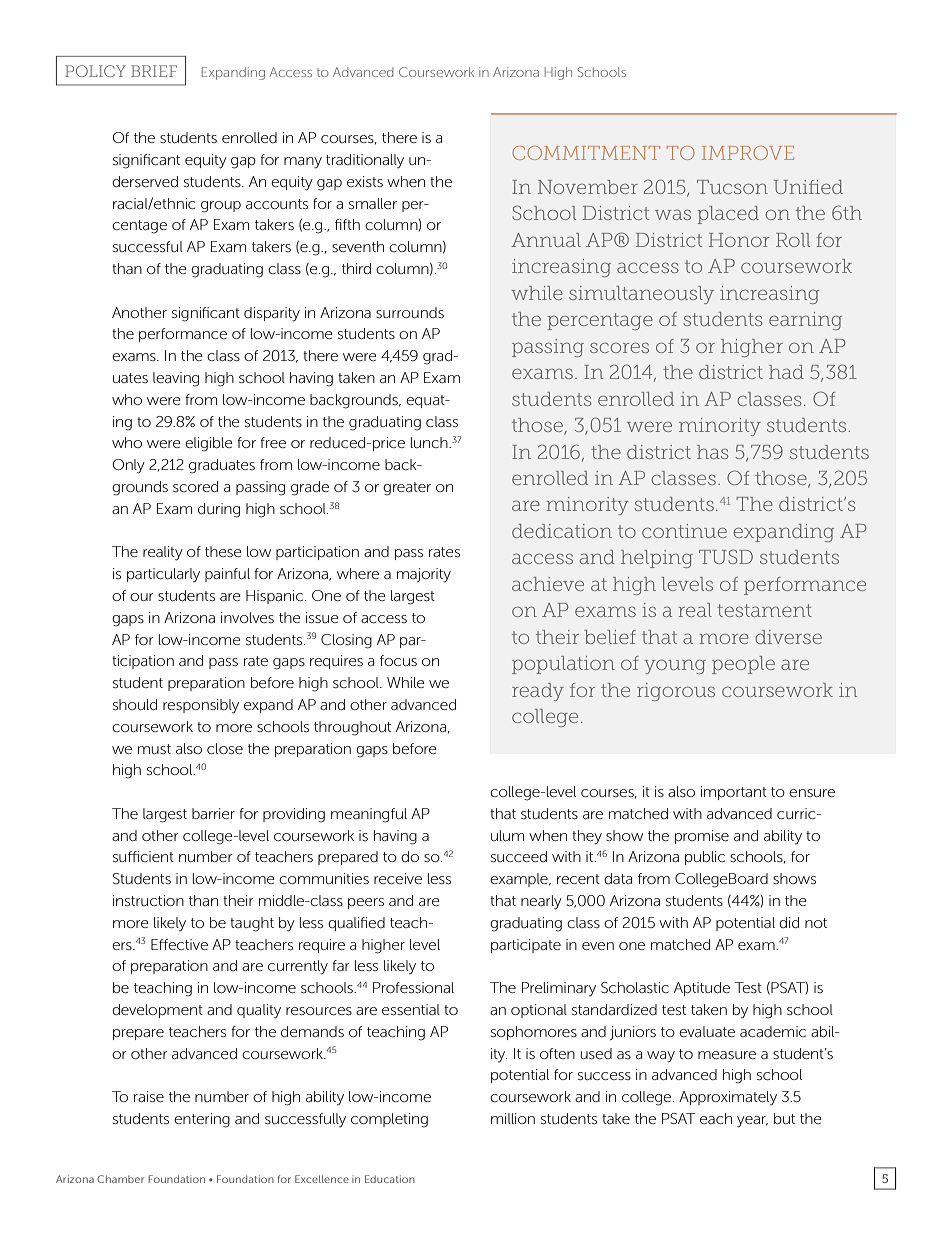 The image size is (952, 1233). Describe the element at coordinates (748, 153) in the screenshot. I see `IMPROVE` at that location.
